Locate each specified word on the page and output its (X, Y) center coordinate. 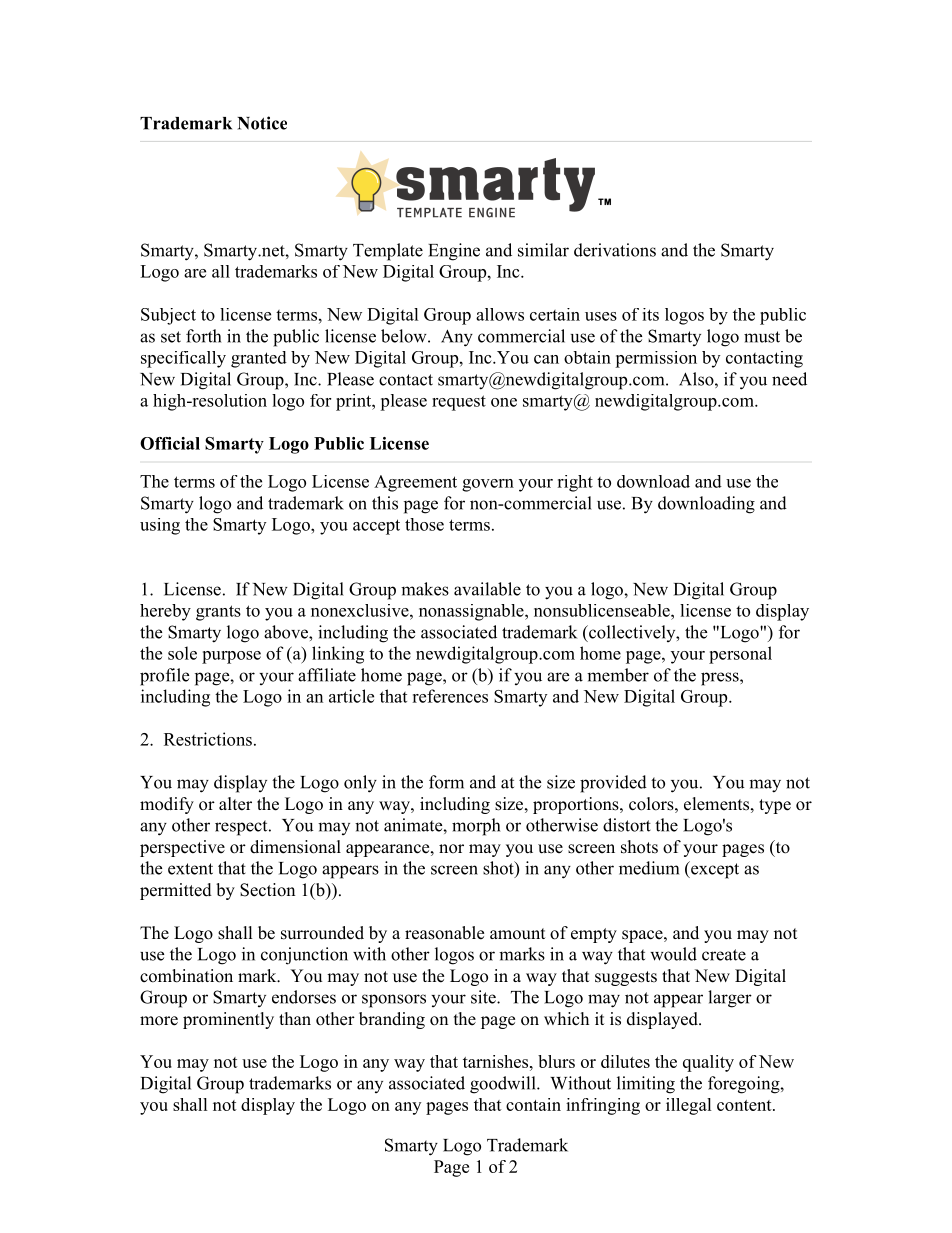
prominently (228, 1020)
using (160, 526)
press (721, 679)
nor (451, 849)
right (575, 483)
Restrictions (208, 739)
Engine (454, 252)
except (714, 870)
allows (500, 314)
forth (203, 336)
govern (488, 485)
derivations (615, 250)
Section (267, 890)
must (762, 337)
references (450, 696)
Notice (262, 123)
